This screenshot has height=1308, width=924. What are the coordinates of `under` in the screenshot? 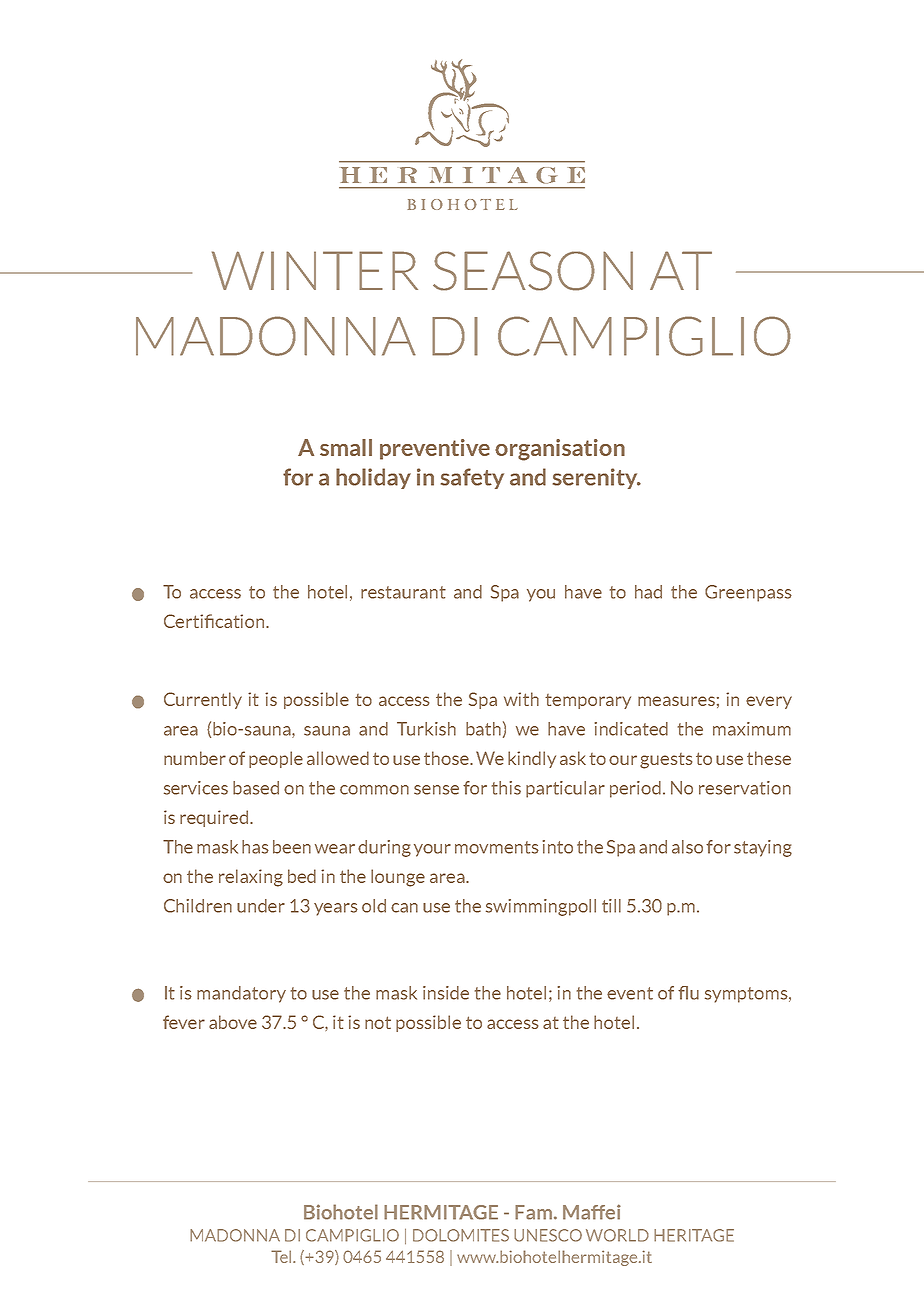 It's located at (261, 906).
